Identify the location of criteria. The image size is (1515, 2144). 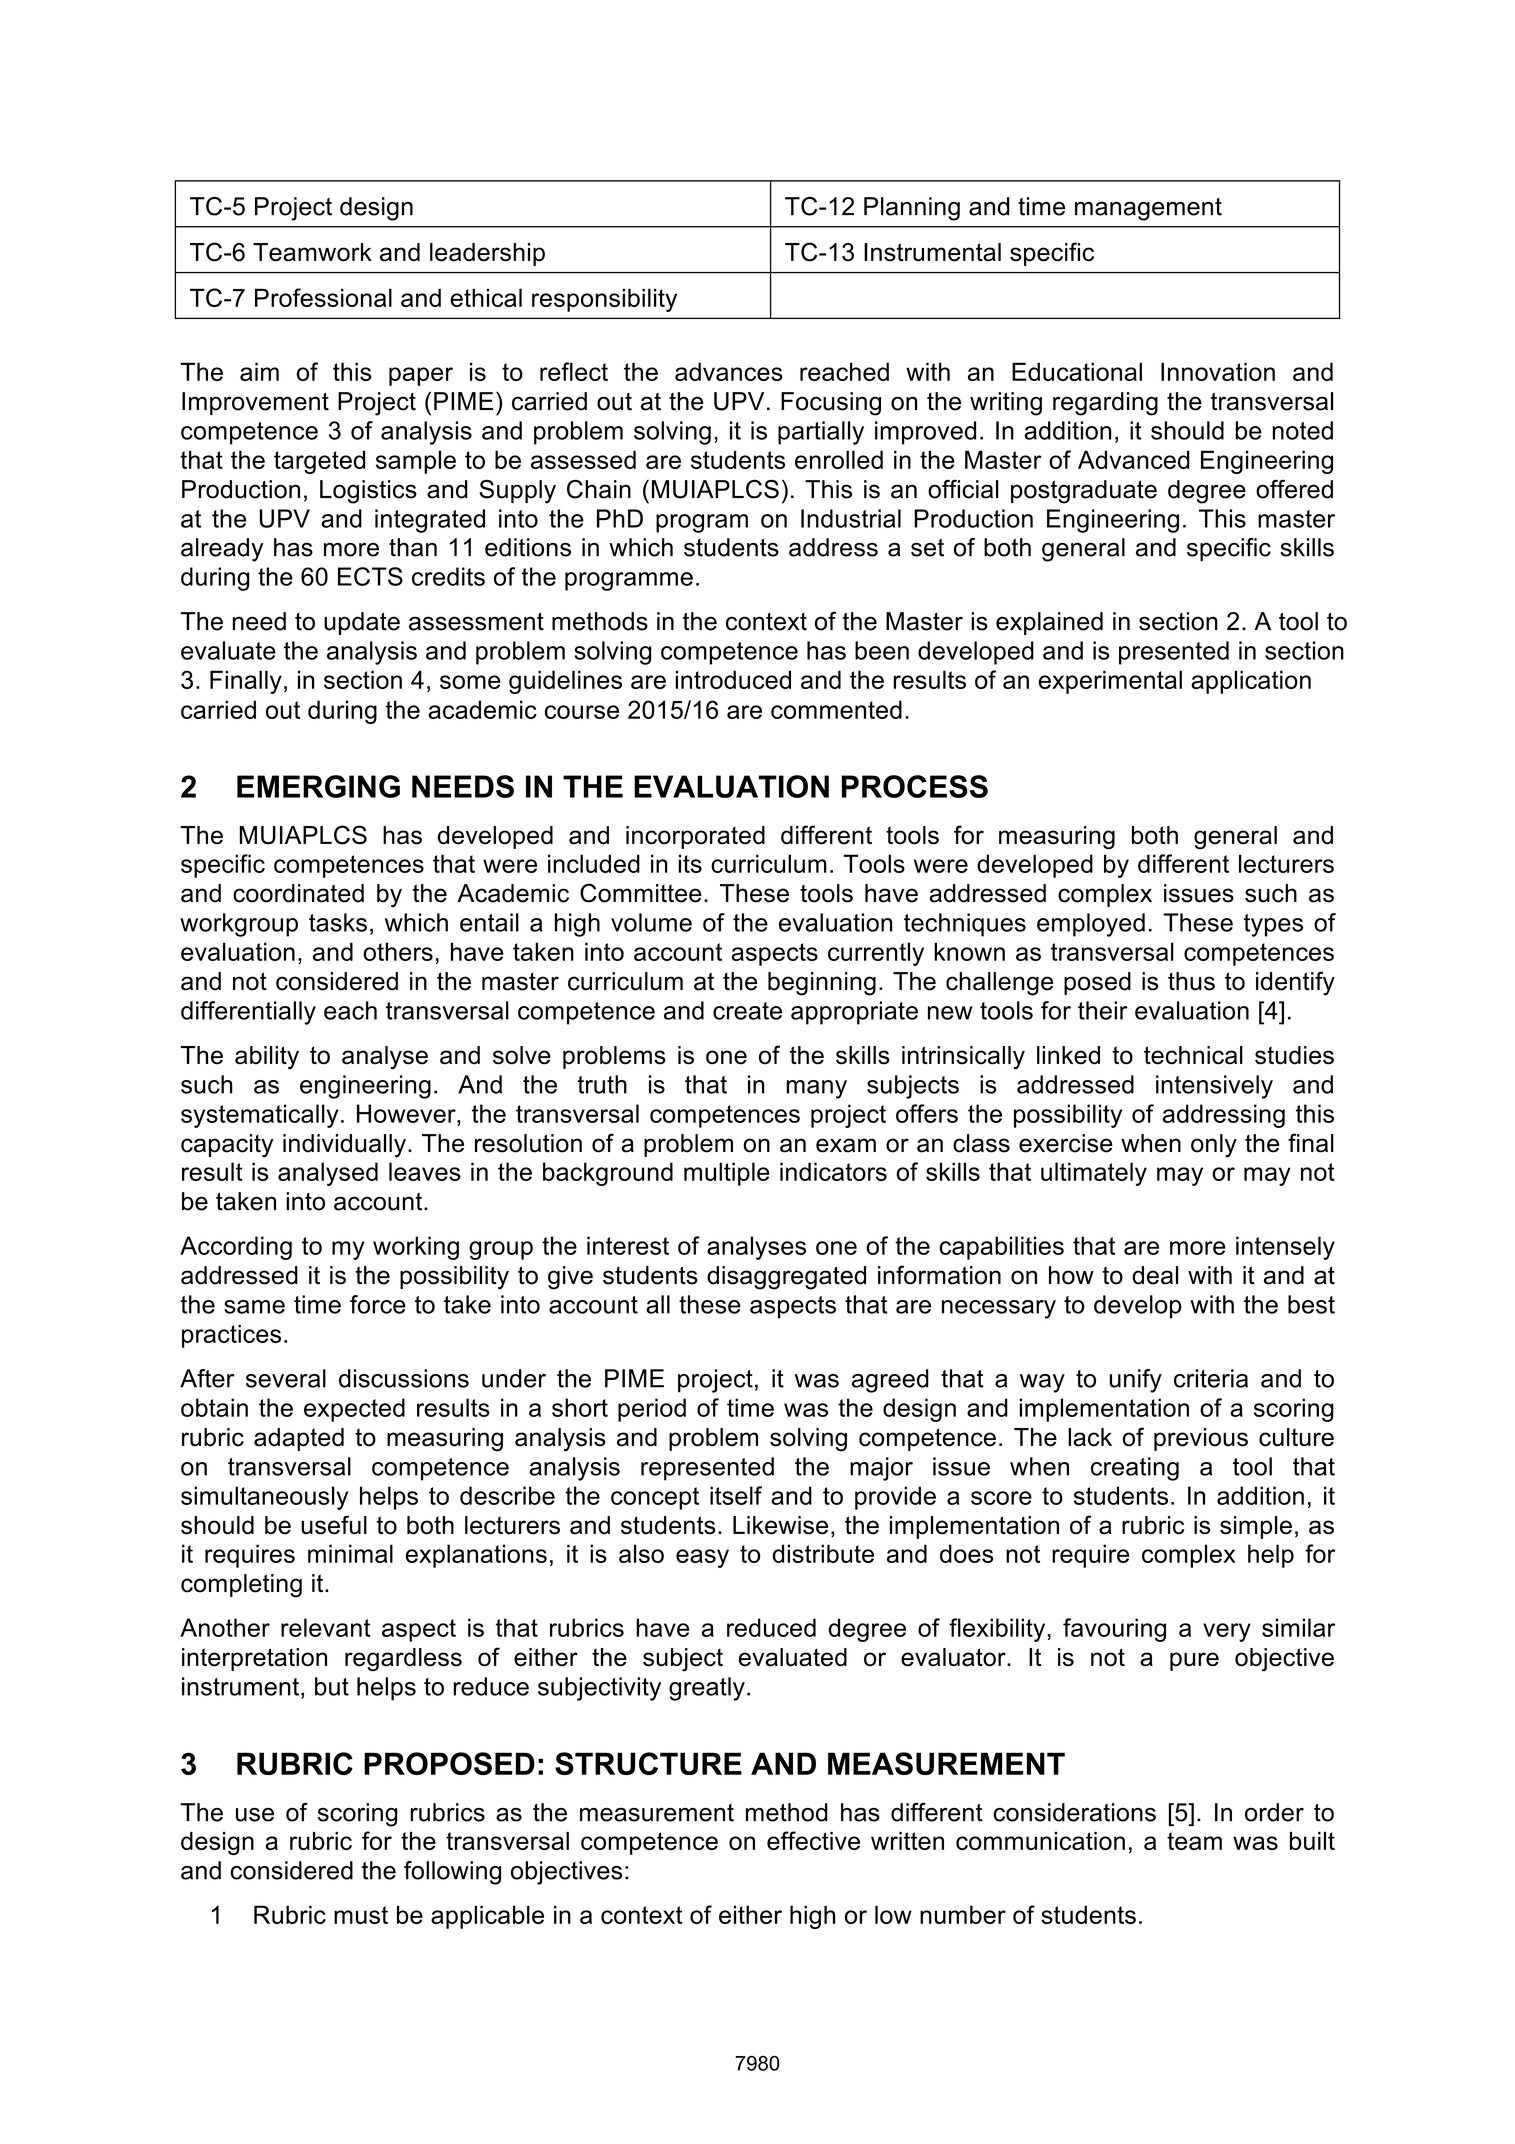
(1211, 1378).
